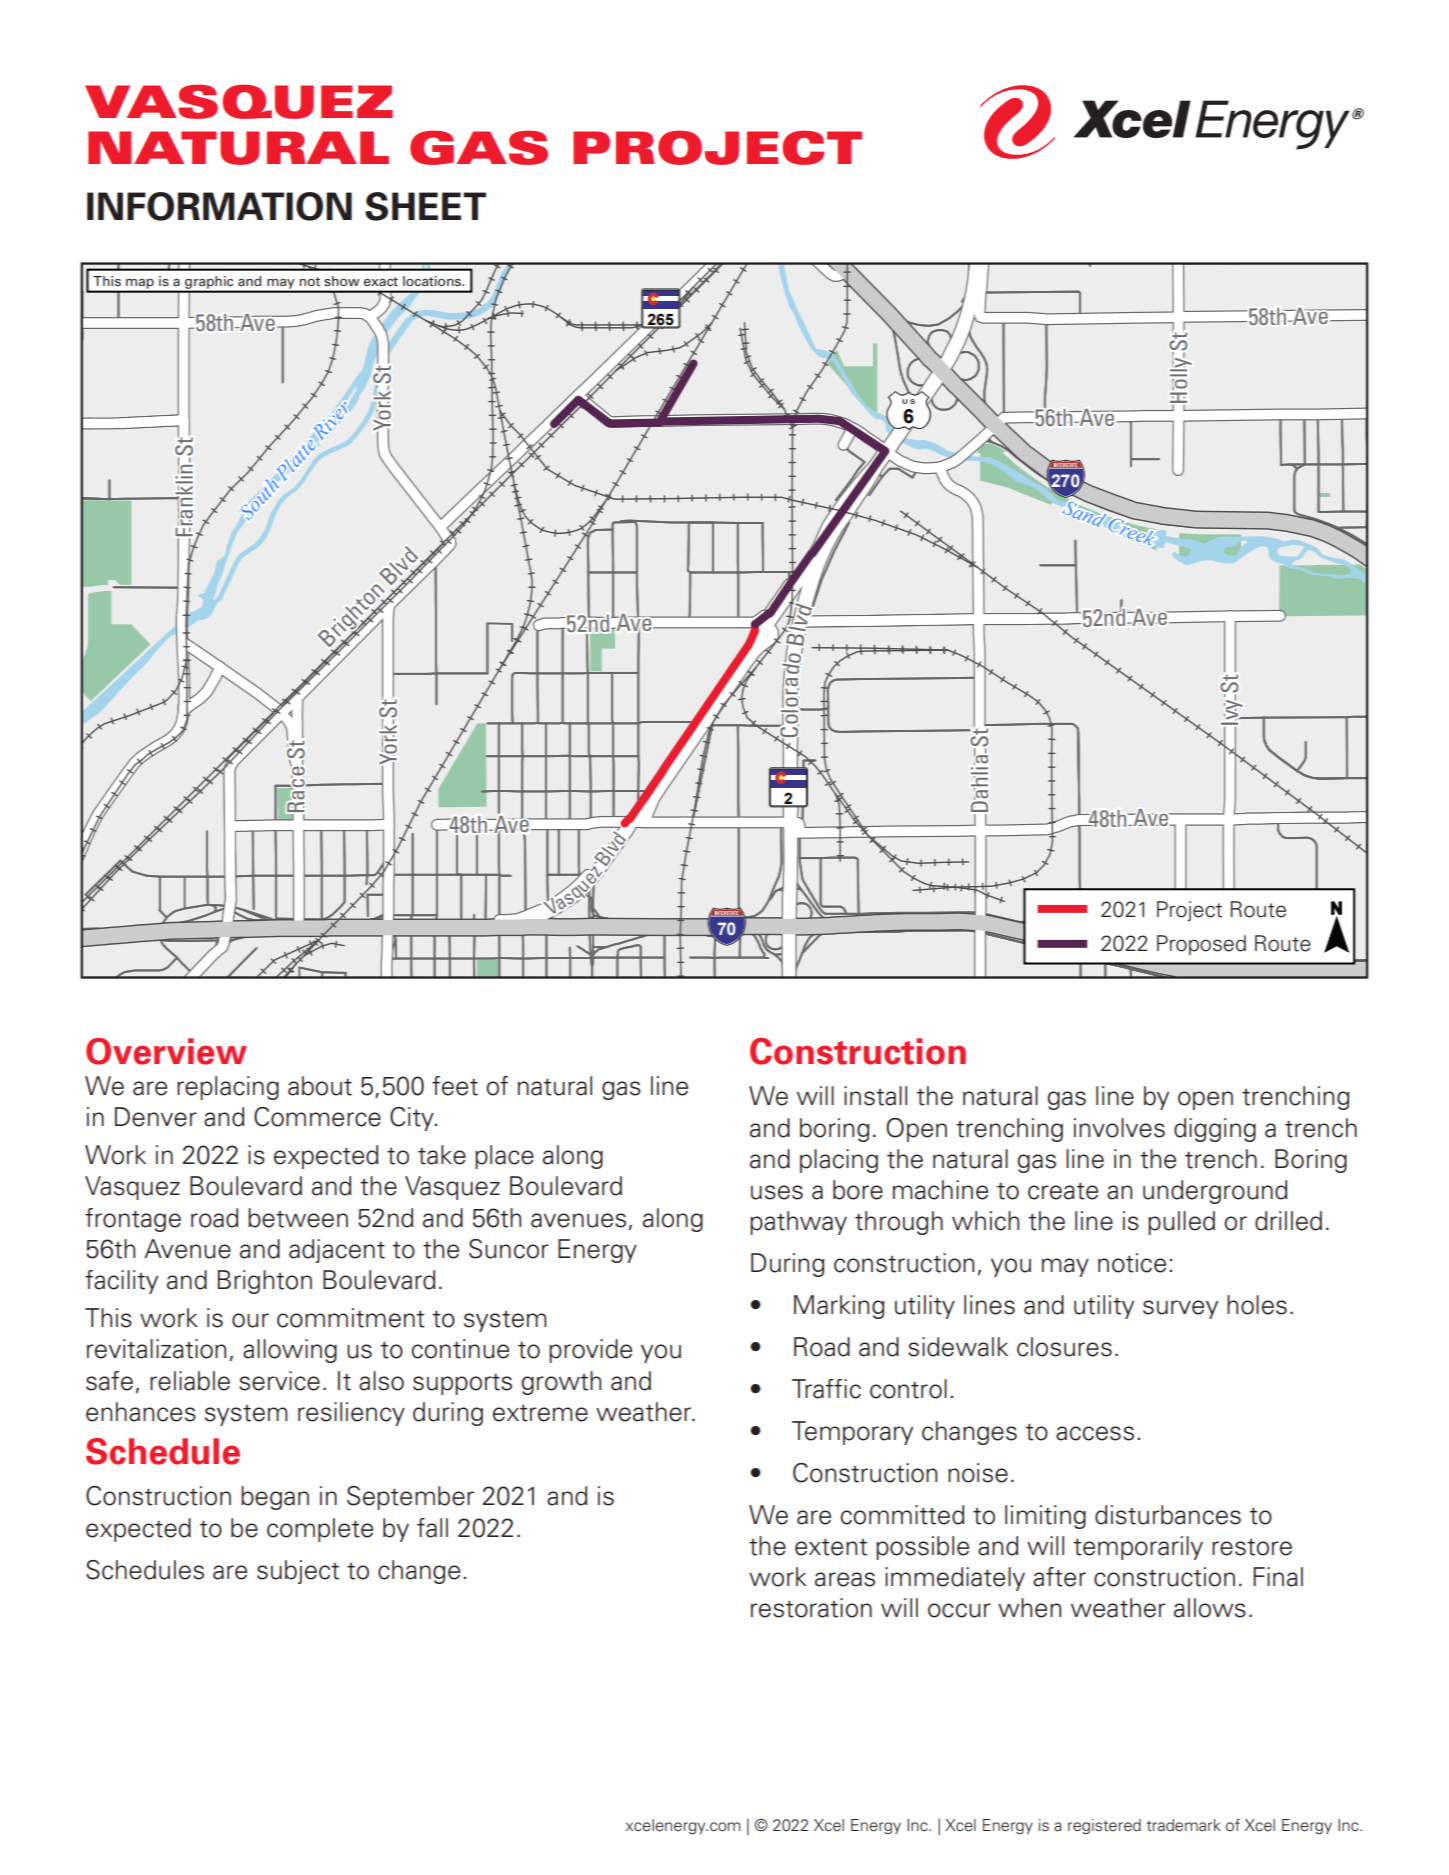  What do you see at coordinates (433, 281) in the image?
I see `locations` at bounding box center [433, 281].
